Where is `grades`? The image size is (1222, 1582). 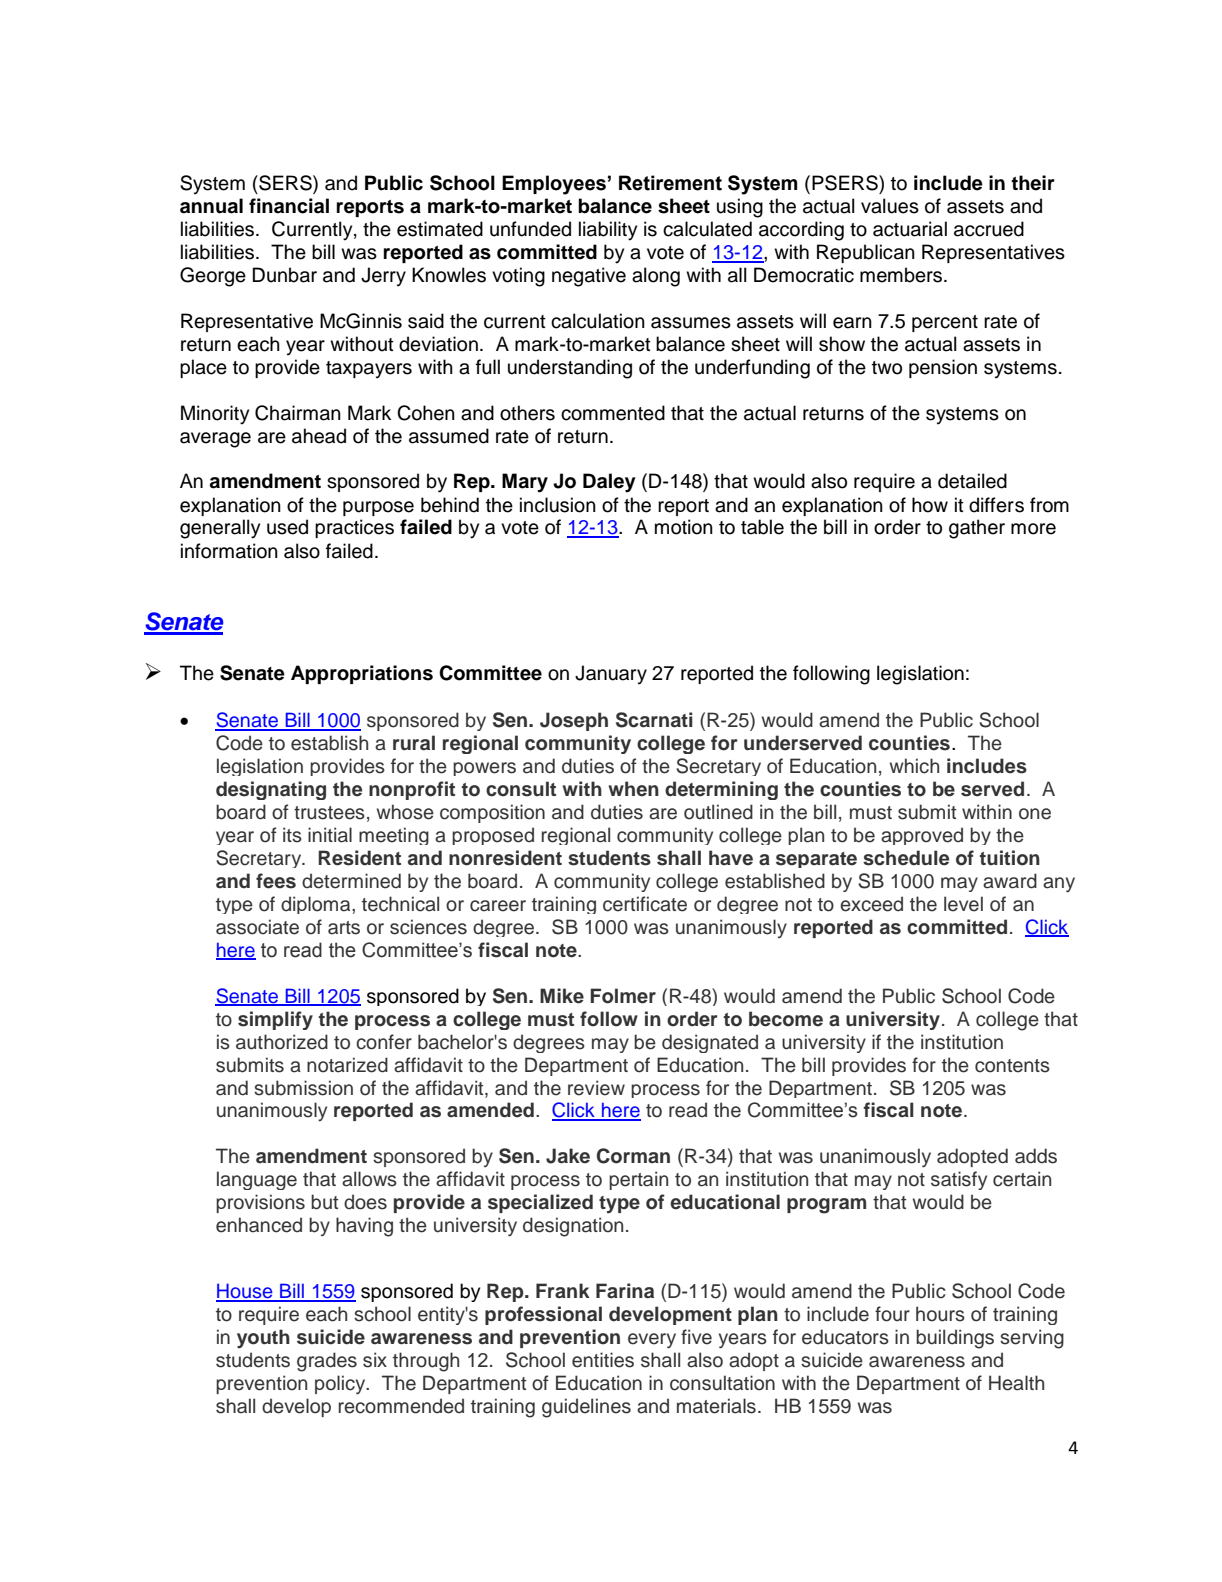 grades is located at coordinates (327, 1362).
